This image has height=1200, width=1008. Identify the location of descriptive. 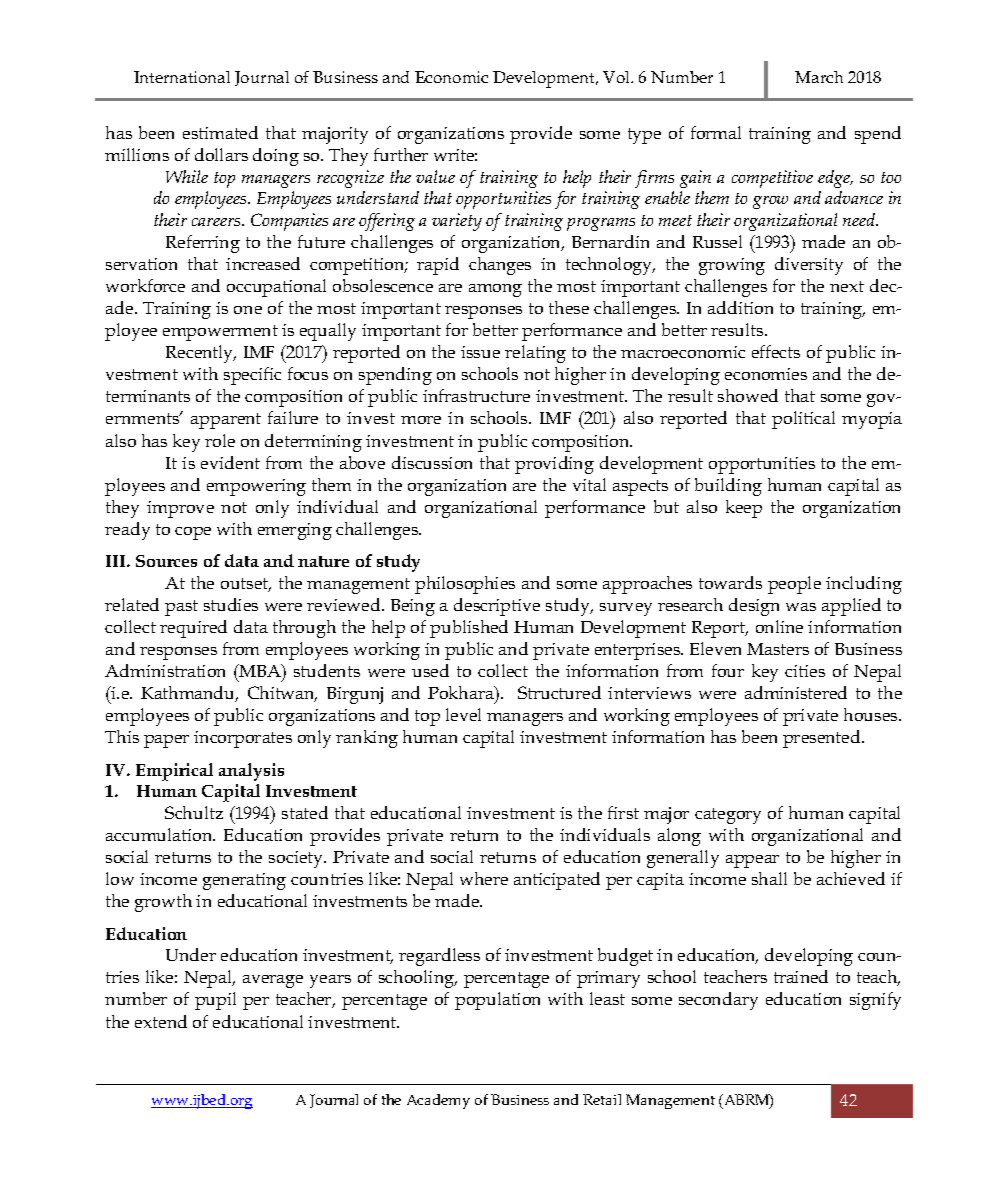
(497, 607).
